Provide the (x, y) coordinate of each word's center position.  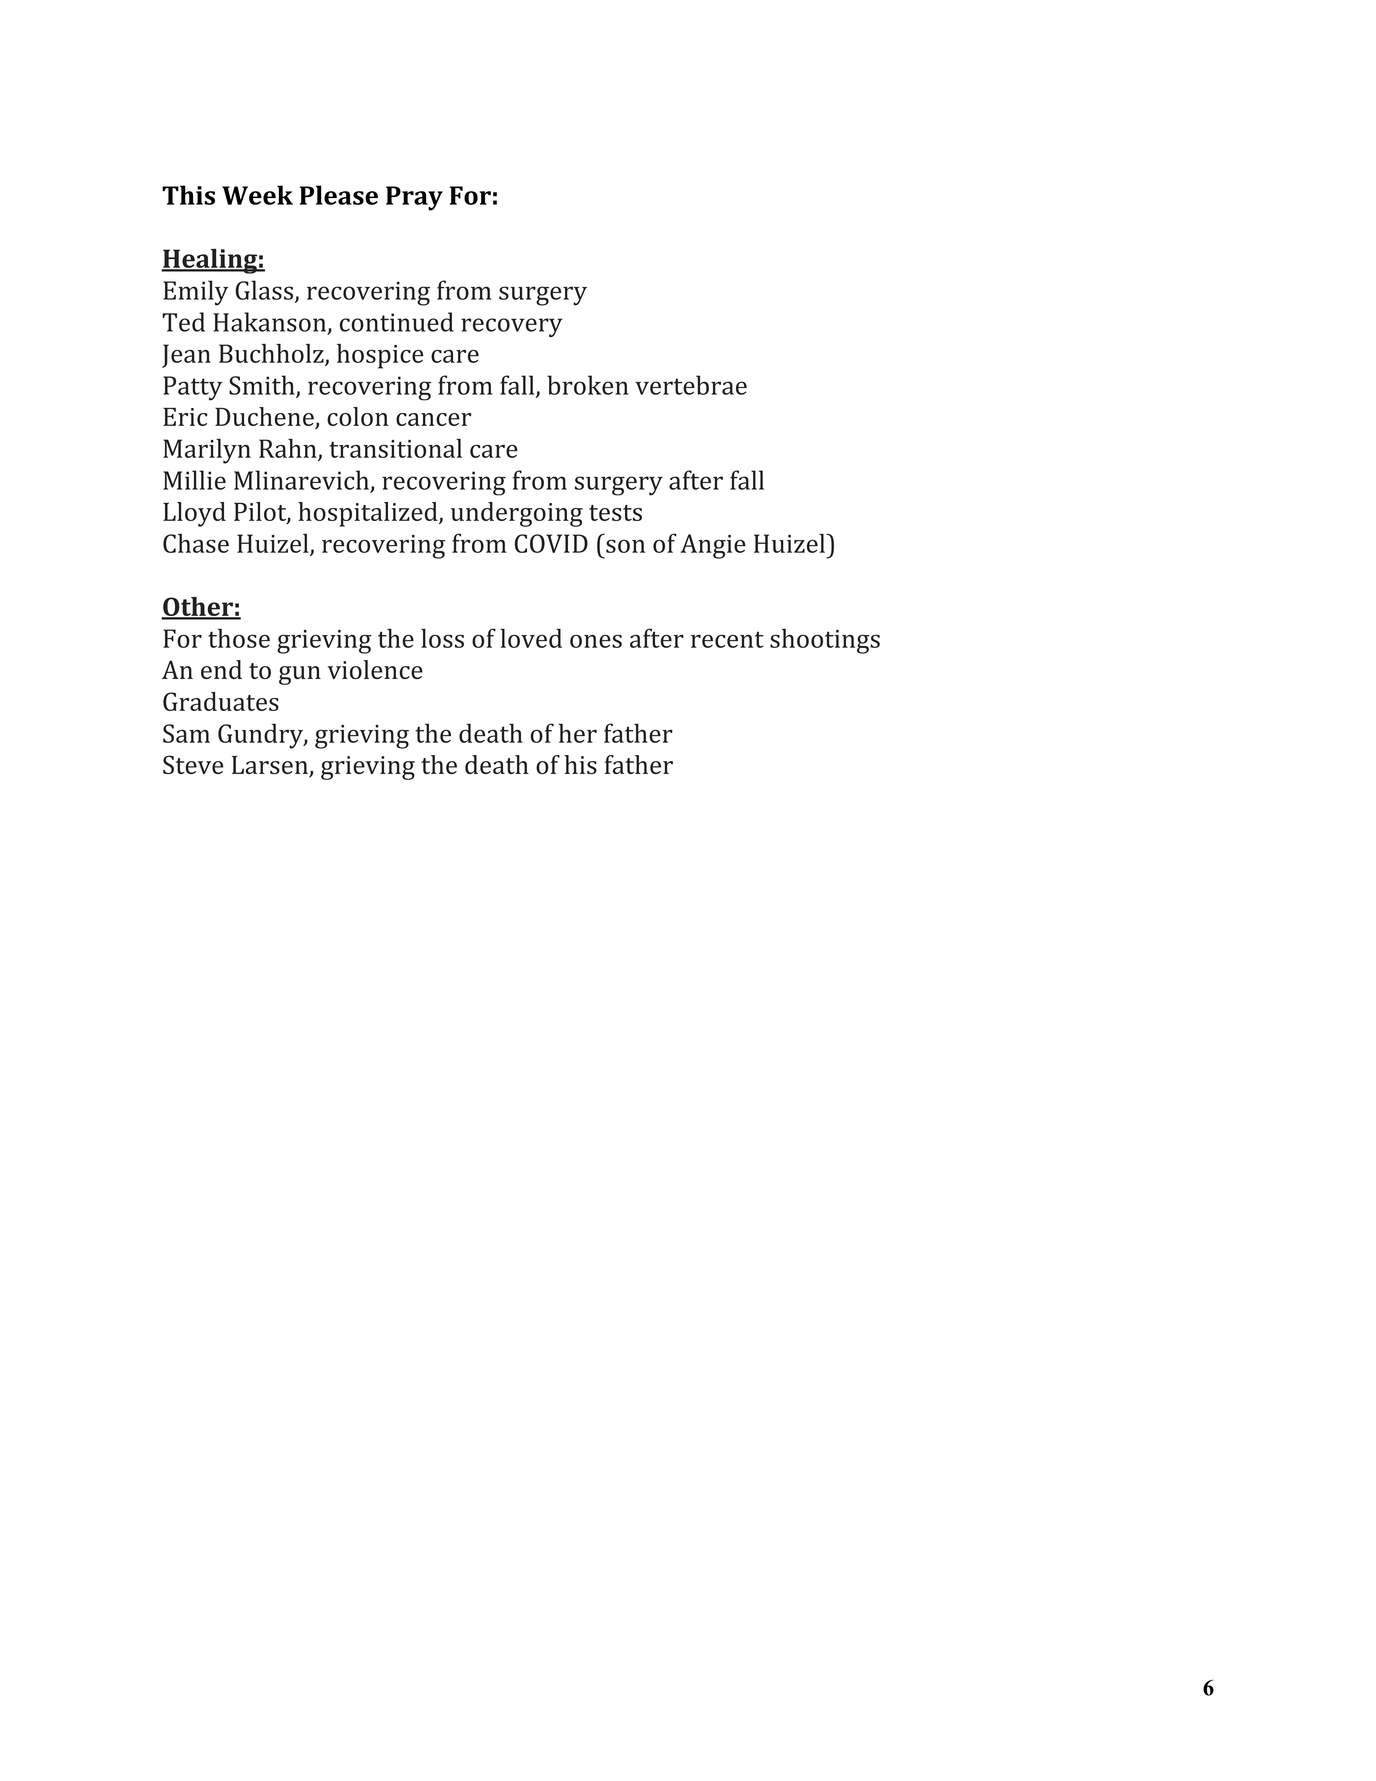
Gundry (261, 736)
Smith (263, 386)
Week (257, 195)
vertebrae (691, 385)
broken (588, 385)
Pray (414, 198)
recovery (512, 327)
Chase (196, 543)
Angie (713, 546)
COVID (551, 543)
